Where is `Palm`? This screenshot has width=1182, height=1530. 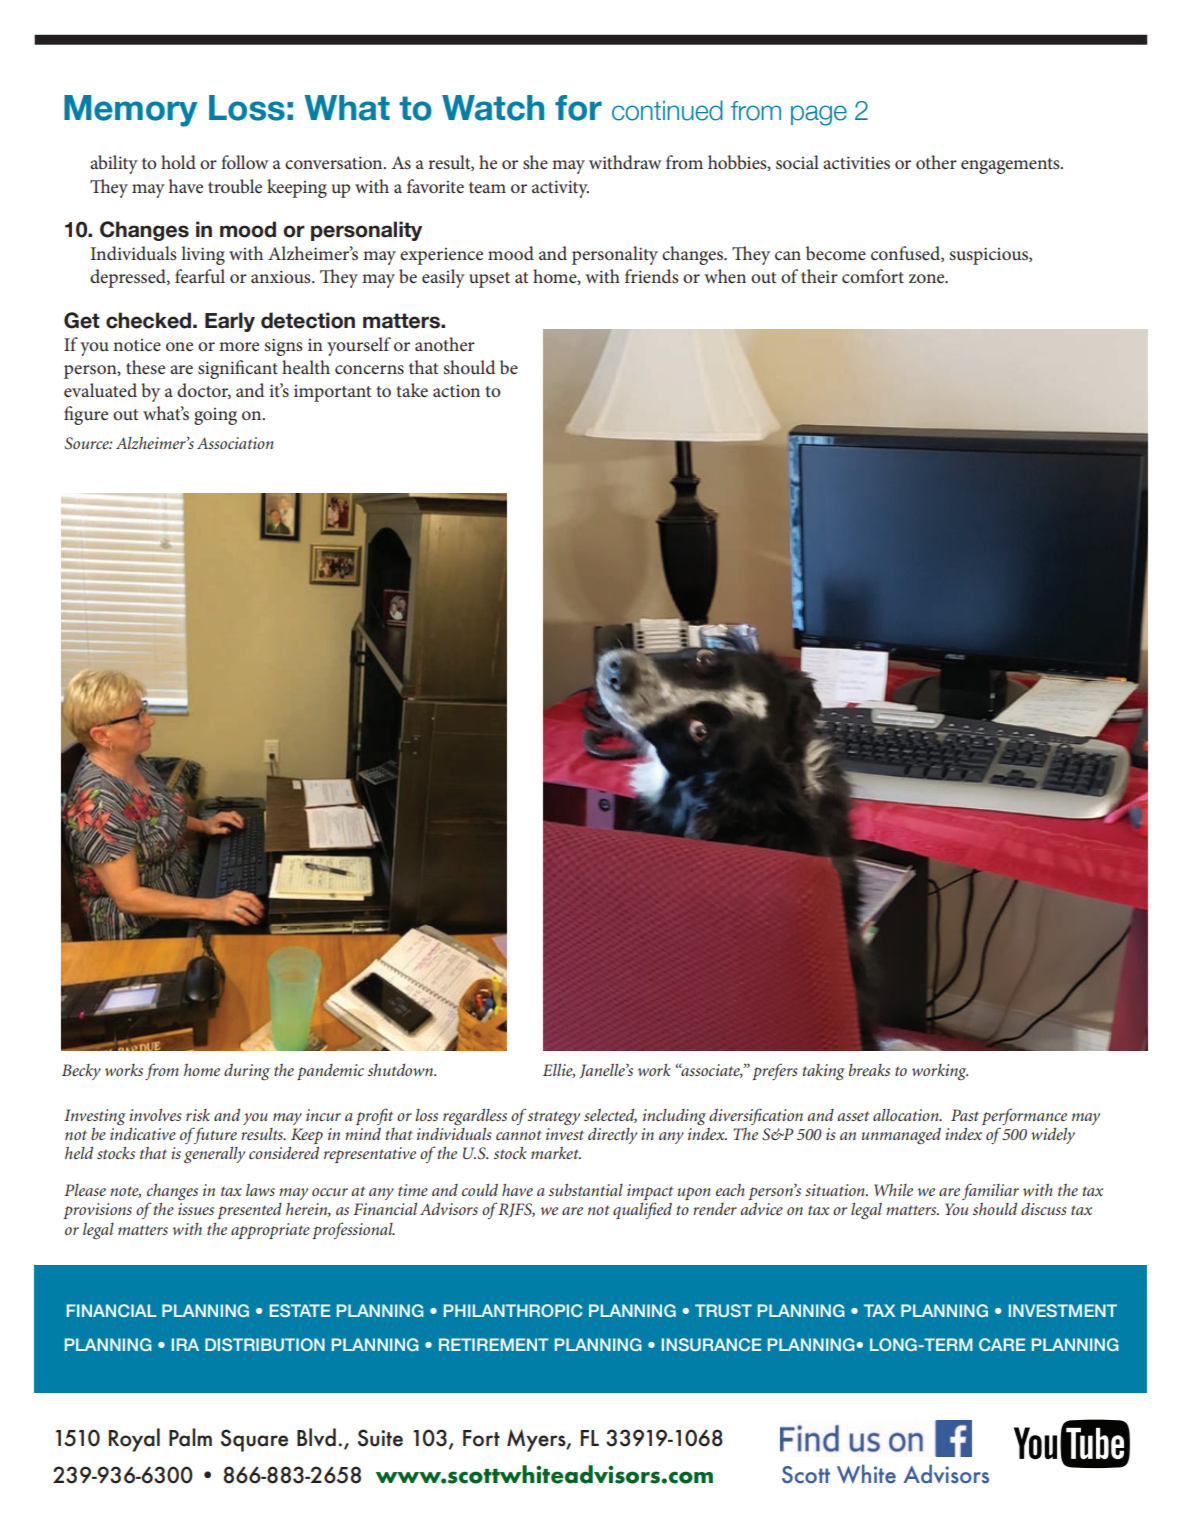
Palm is located at coordinates (190, 1437).
